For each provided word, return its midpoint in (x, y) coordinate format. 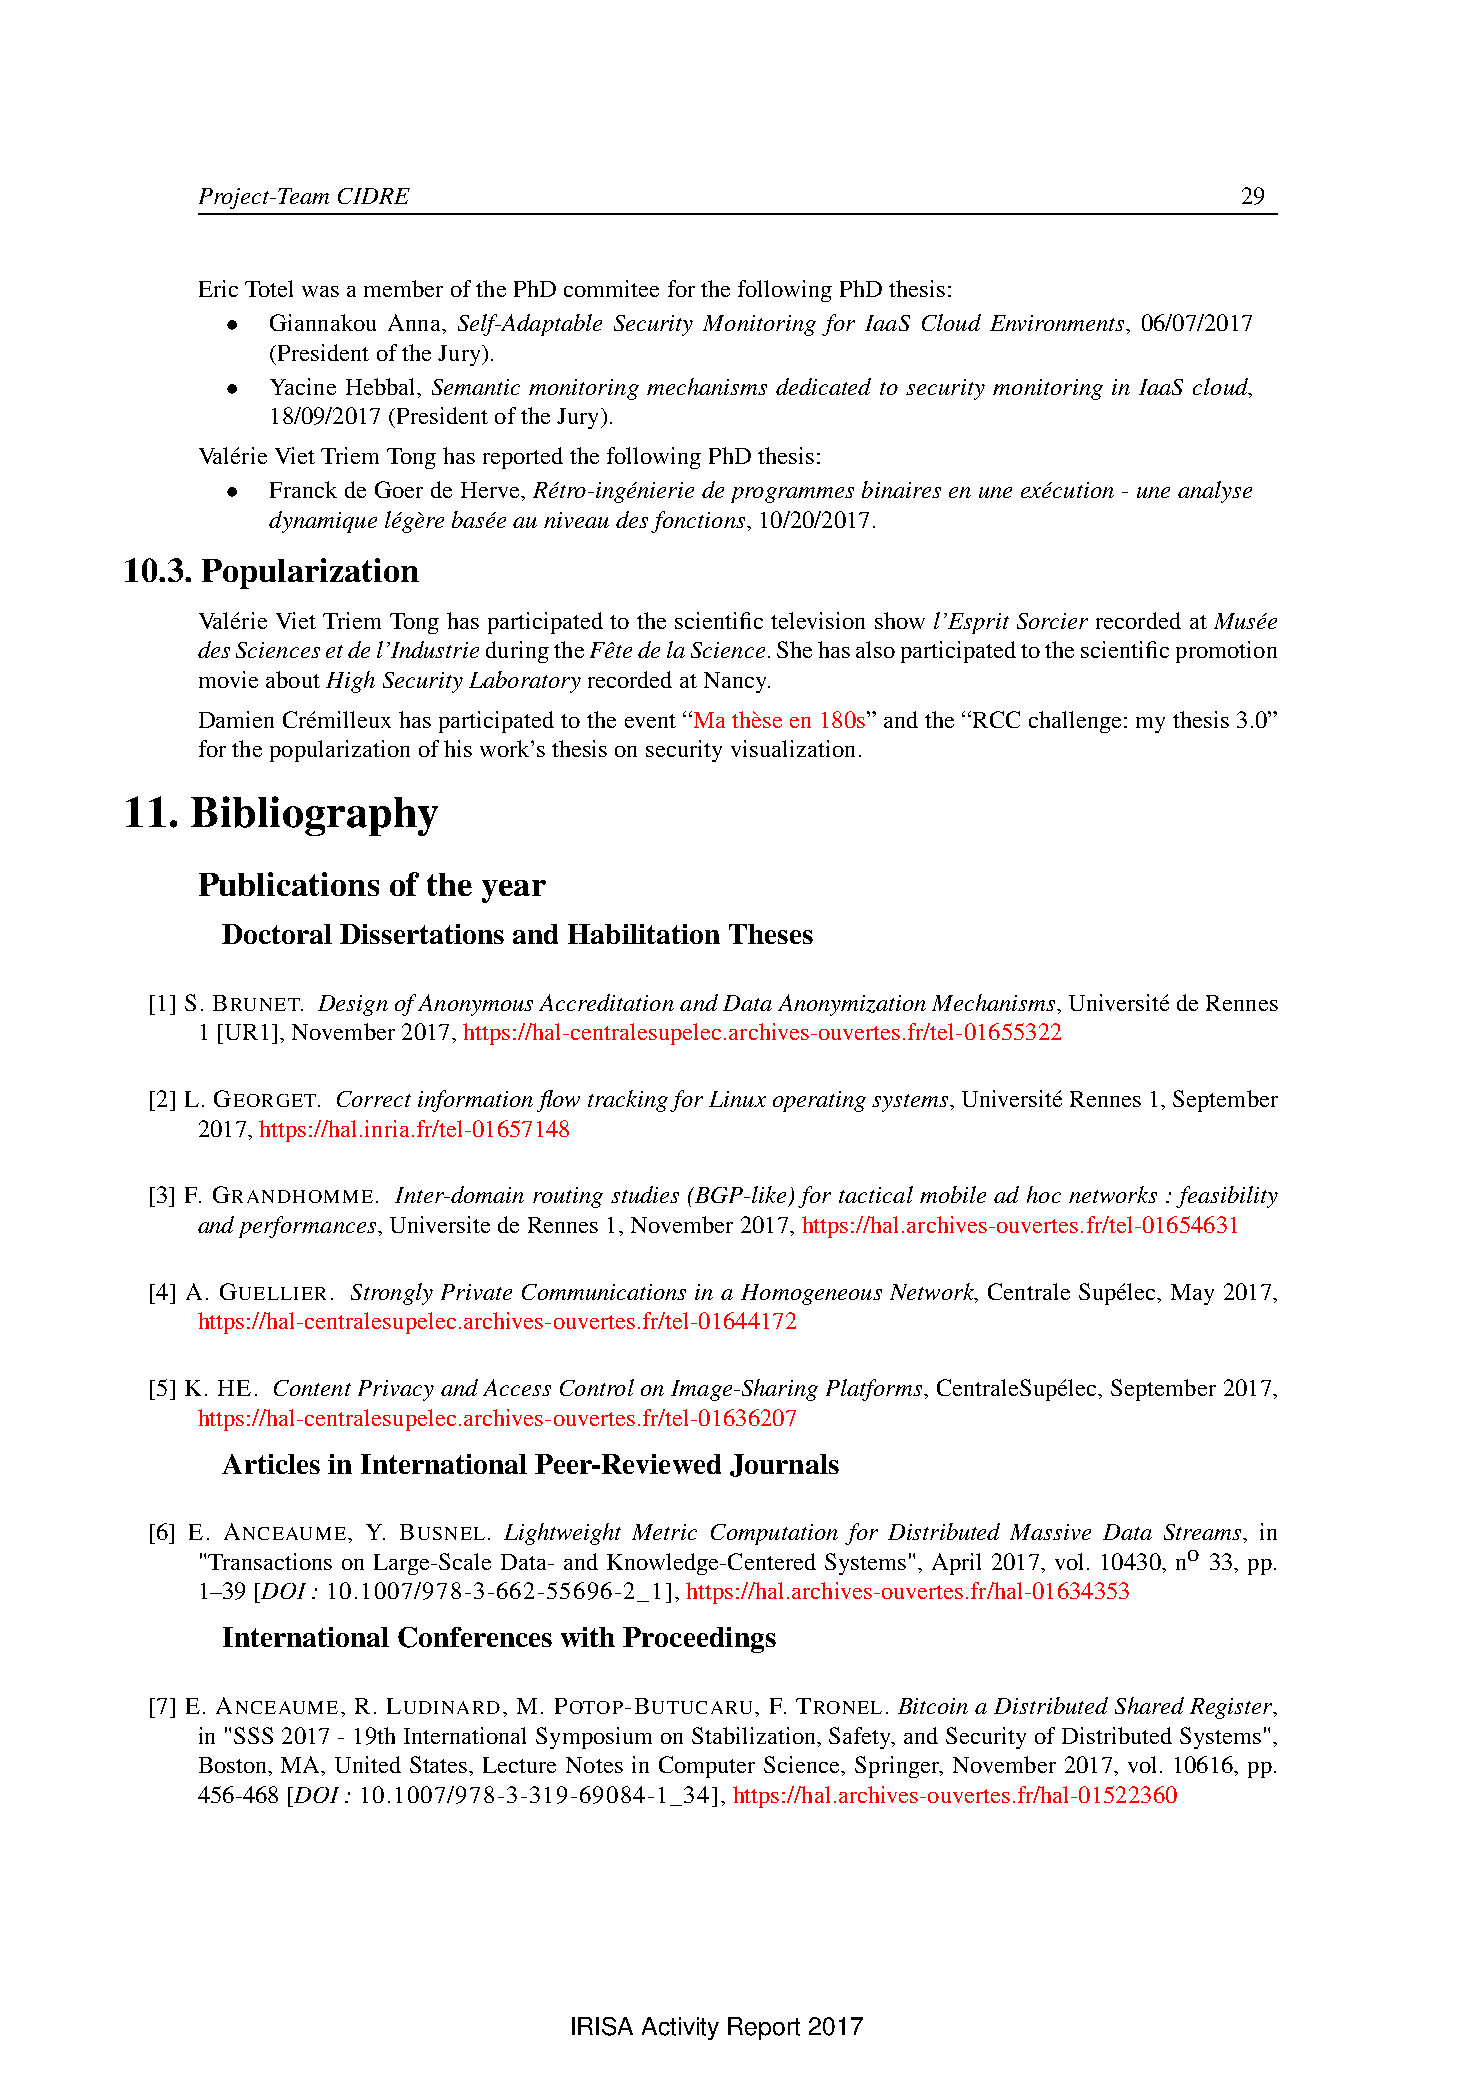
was (320, 291)
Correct (374, 1099)
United (368, 1764)
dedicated (823, 386)
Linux (737, 1099)
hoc (1044, 1194)
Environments (1058, 323)
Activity (680, 2028)
